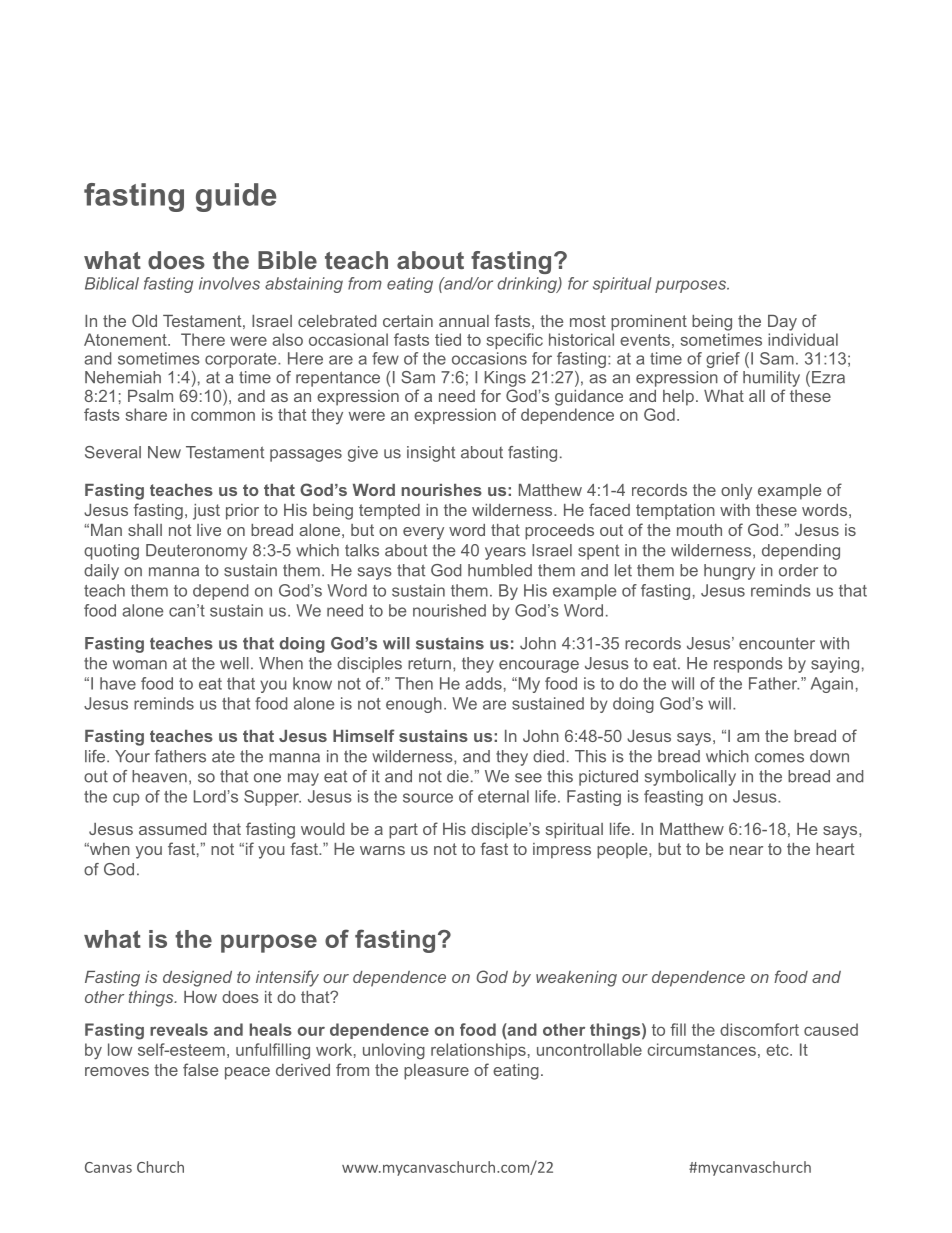  Describe the element at coordinates (206, 512) in the screenshot. I see `just` at that location.
